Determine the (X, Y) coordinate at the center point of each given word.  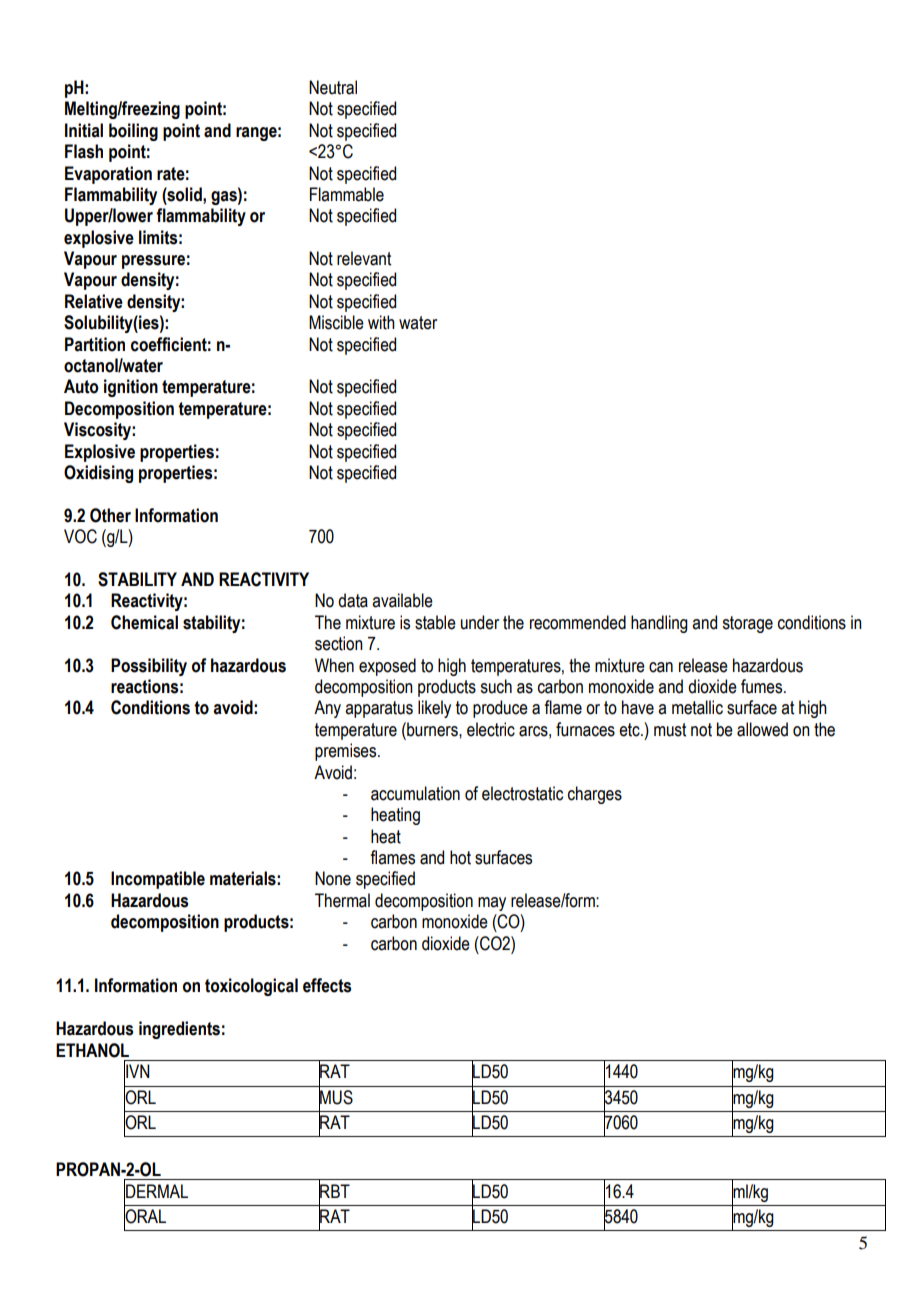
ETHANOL (92, 1050)
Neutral (333, 87)
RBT (334, 1191)
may (492, 904)
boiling (133, 132)
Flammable (347, 194)
